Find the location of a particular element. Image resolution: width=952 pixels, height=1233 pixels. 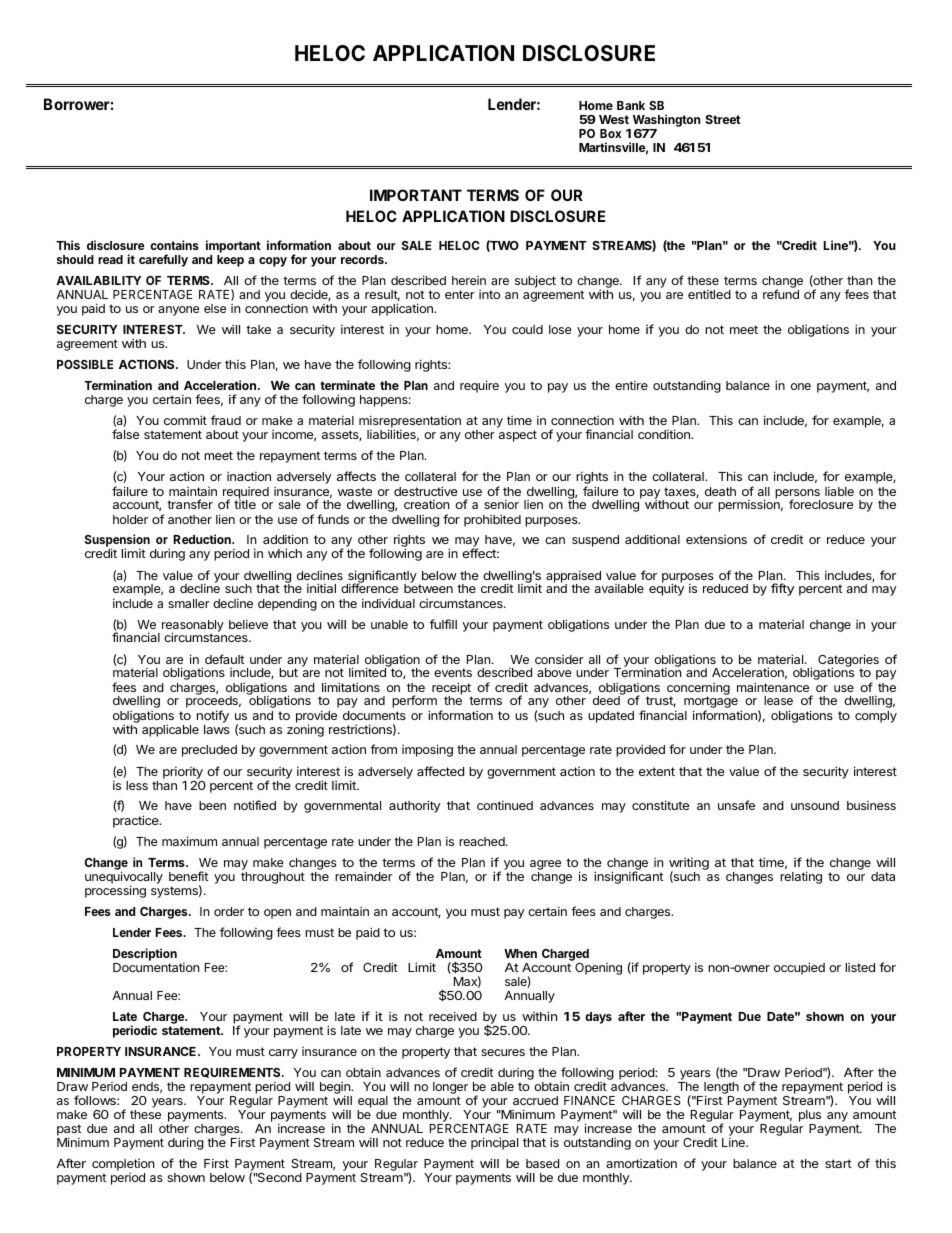

Box is located at coordinates (610, 133).
